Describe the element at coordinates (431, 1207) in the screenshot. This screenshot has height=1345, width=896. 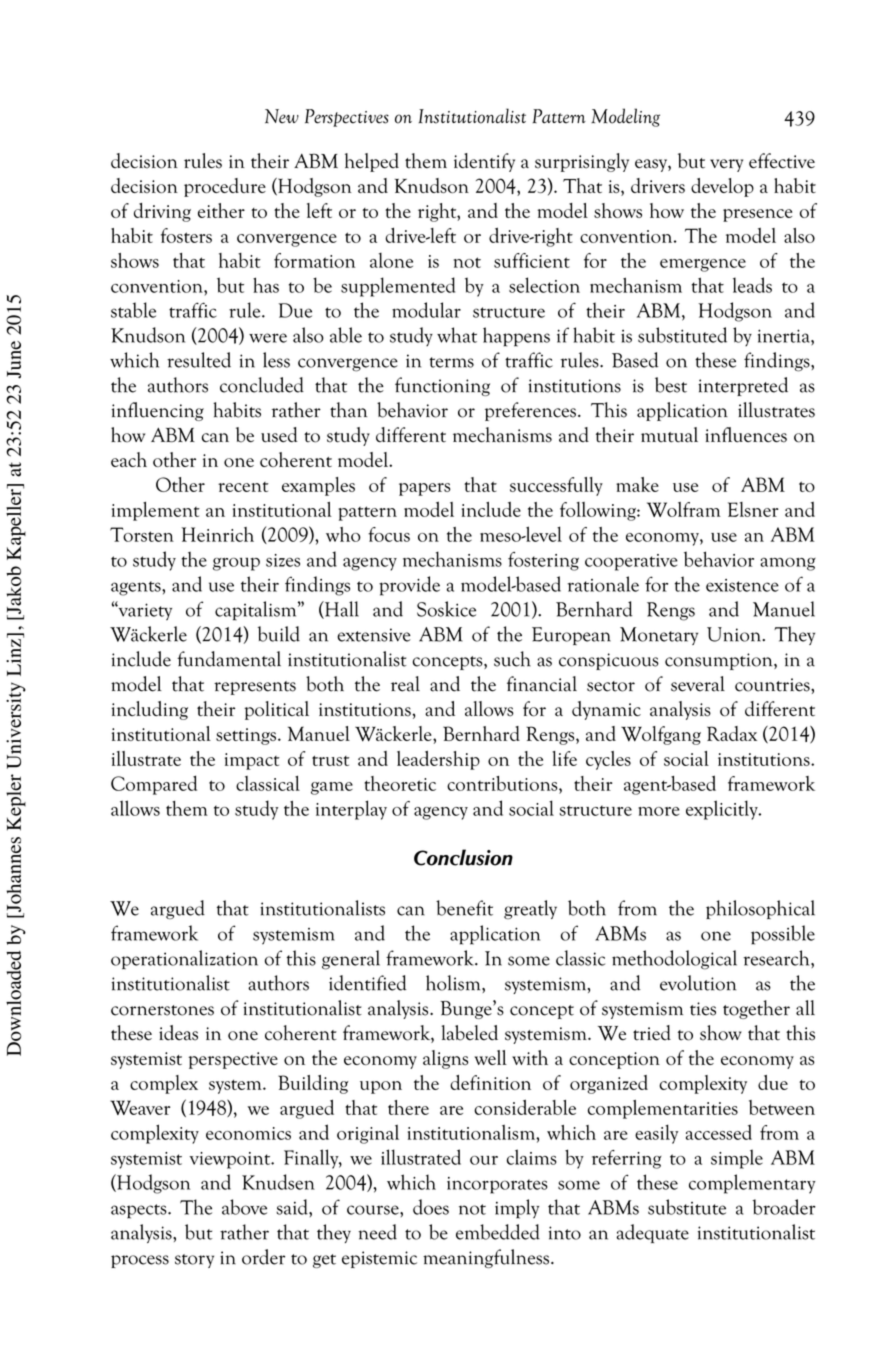
I see `does` at that location.
